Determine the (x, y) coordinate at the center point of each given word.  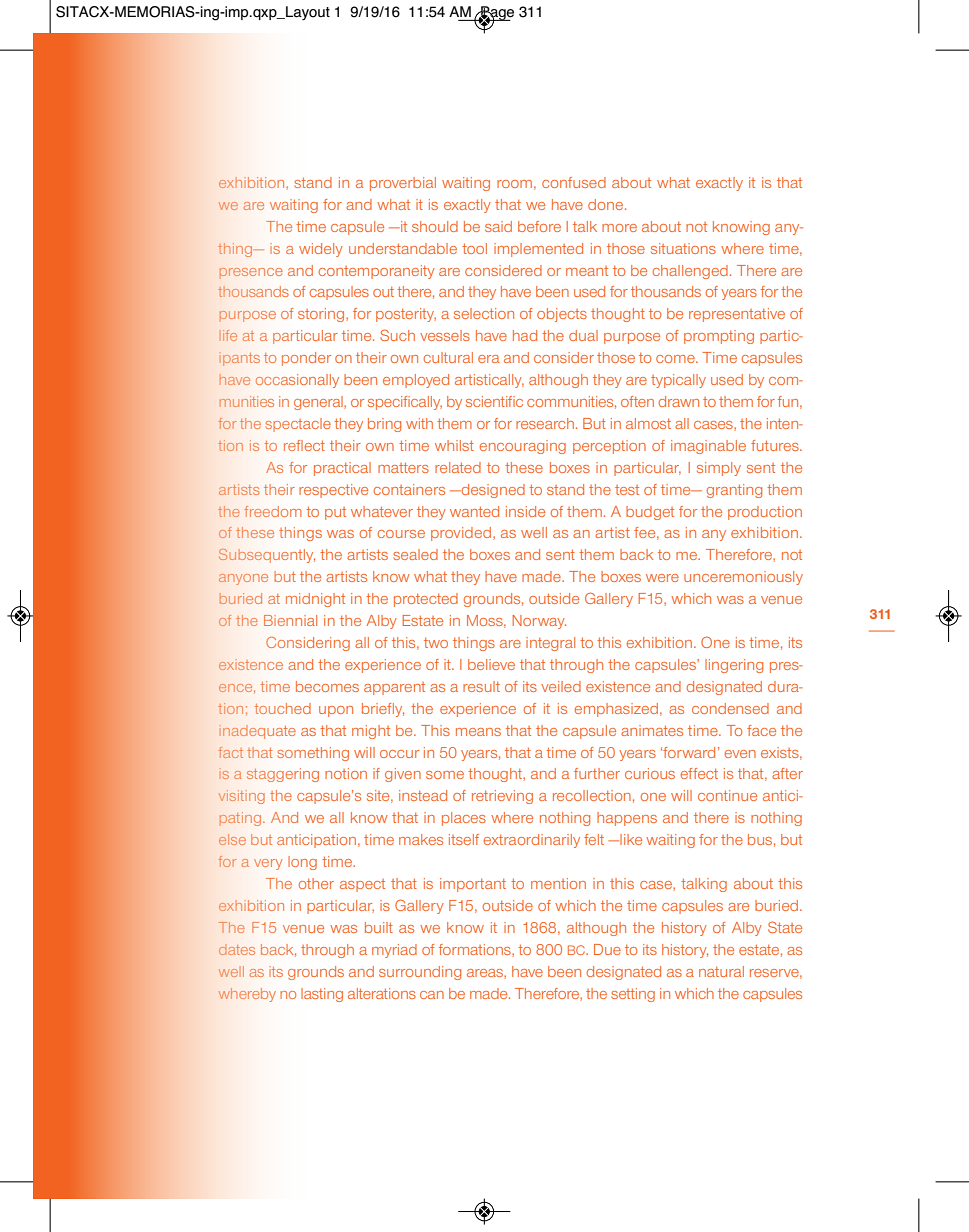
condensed (730, 708)
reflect (304, 445)
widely (321, 250)
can (432, 995)
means (478, 732)
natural (721, 971)
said (498, 226)
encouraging (523, 447)
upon (336, 711)
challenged (690, 272)
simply (719, 469)
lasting (322, 995)
